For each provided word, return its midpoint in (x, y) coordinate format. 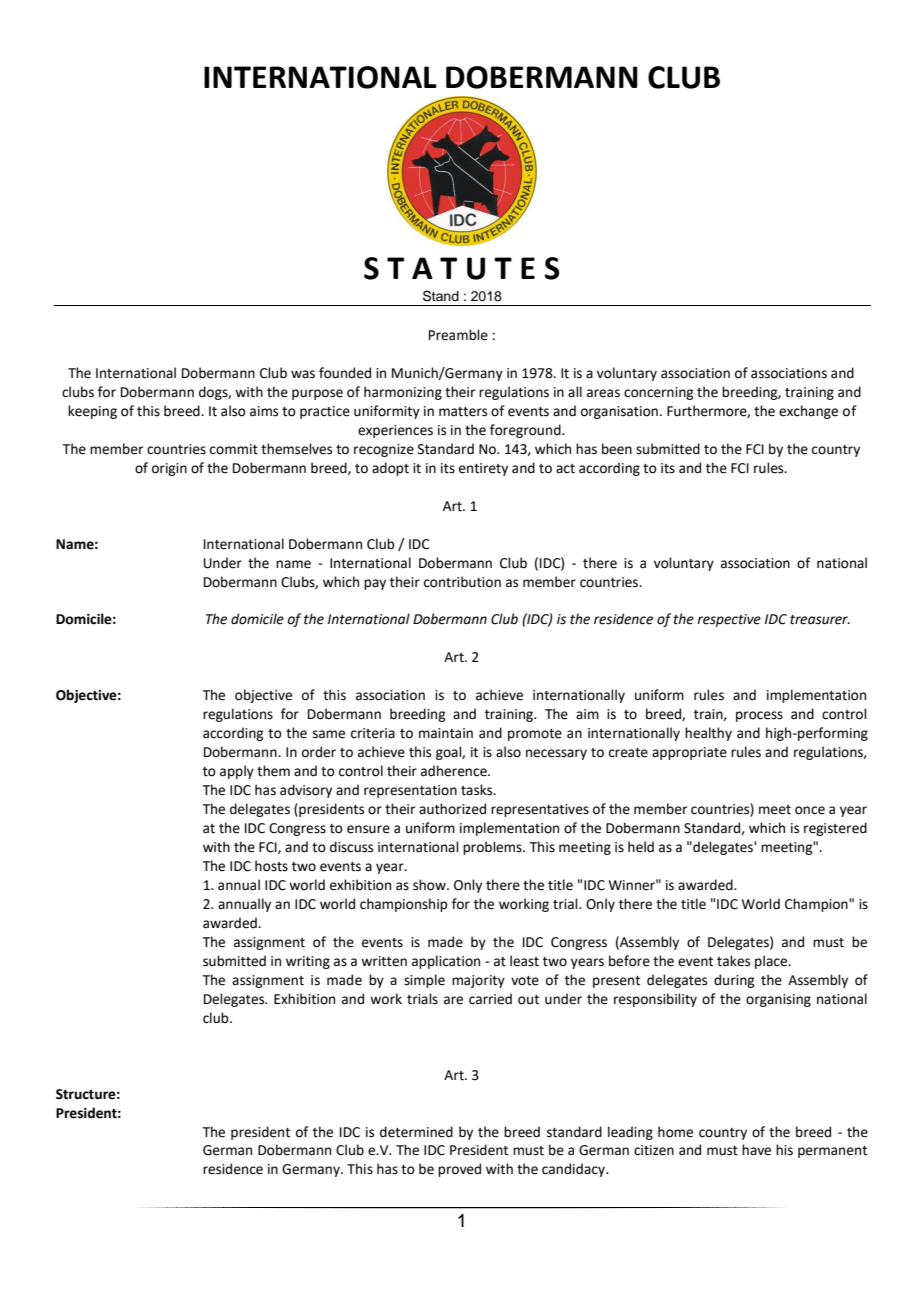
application (446, 962)
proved (459, 1170)
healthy (708, 734)
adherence (455, 771)
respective (729, 620)
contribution (462, 582)
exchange (808, 412)
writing (308, 962)
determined (416, 1132)
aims (264, 411)
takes (733, 961)
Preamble (458, 335)
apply (237, 772)
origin (169, 469)
